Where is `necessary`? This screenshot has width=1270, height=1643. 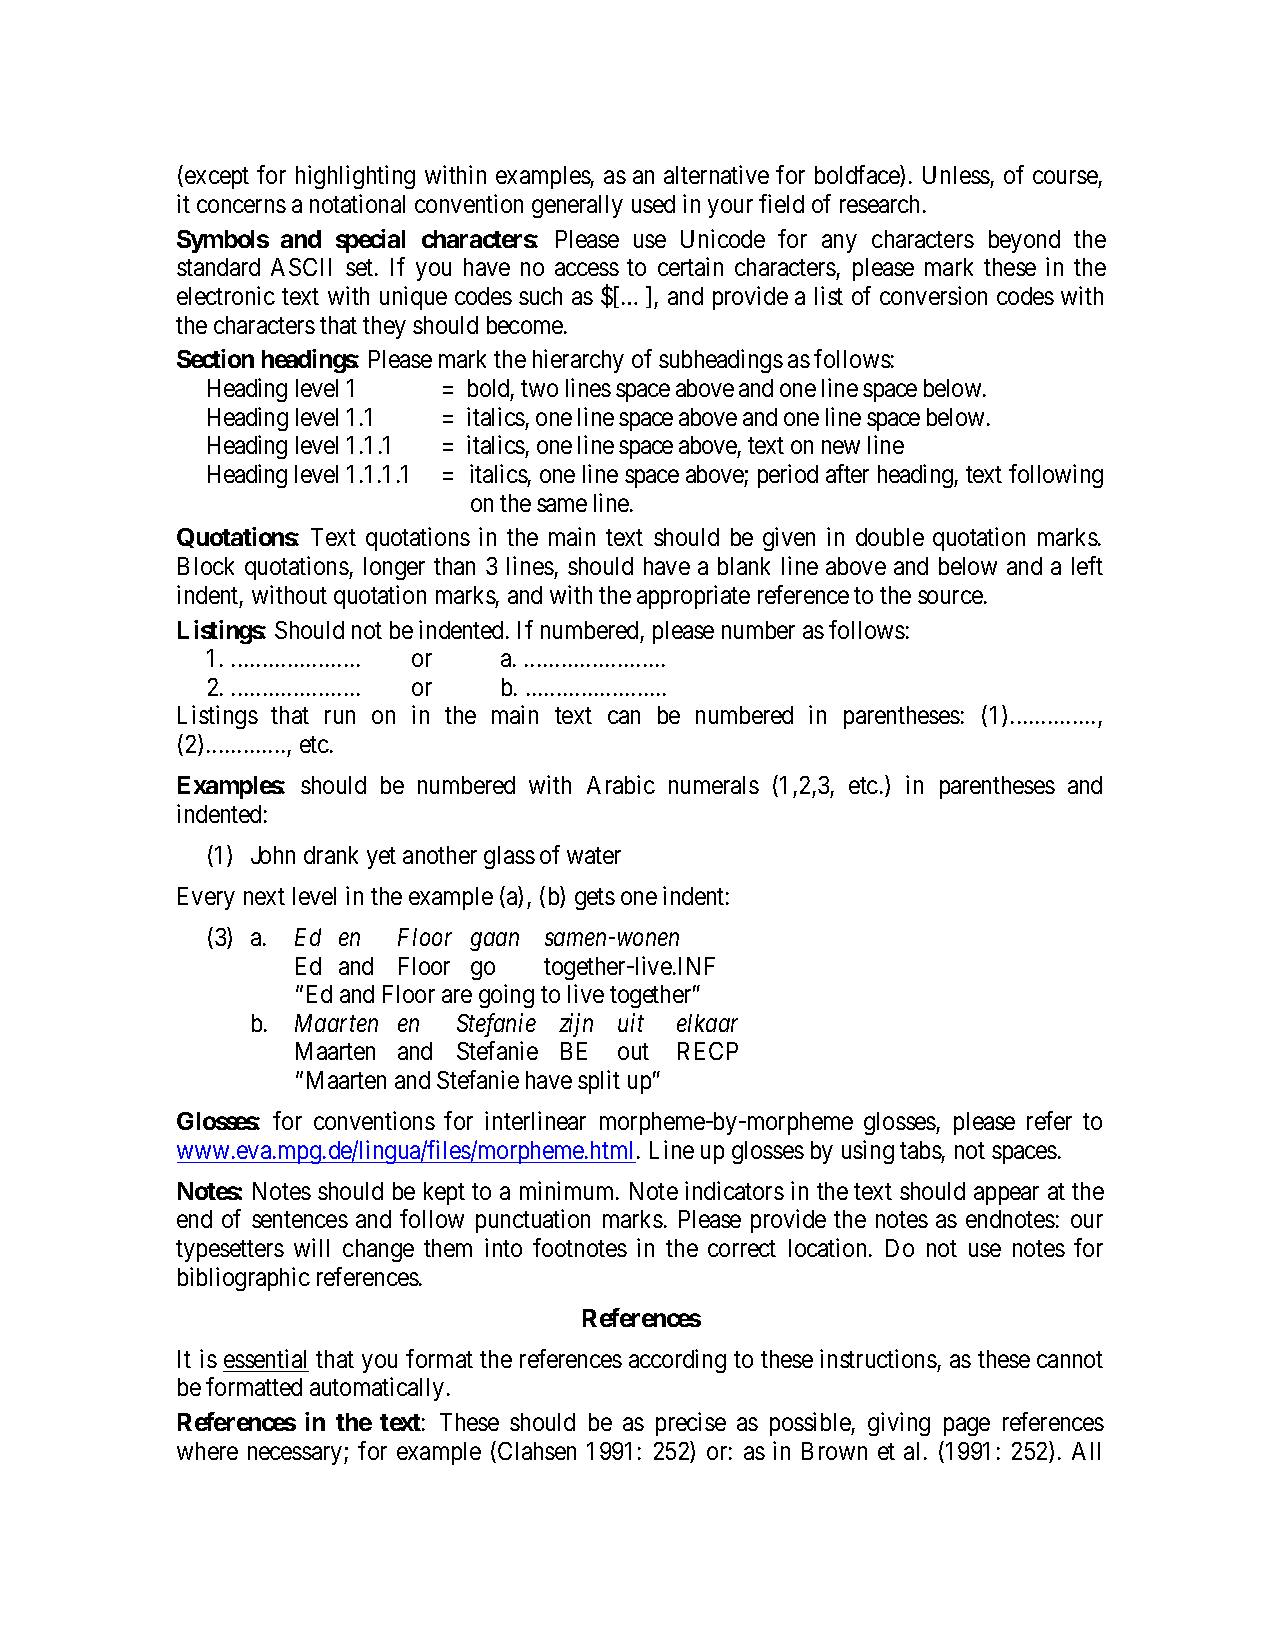
necessary is located at coordinates (296, 1455).
